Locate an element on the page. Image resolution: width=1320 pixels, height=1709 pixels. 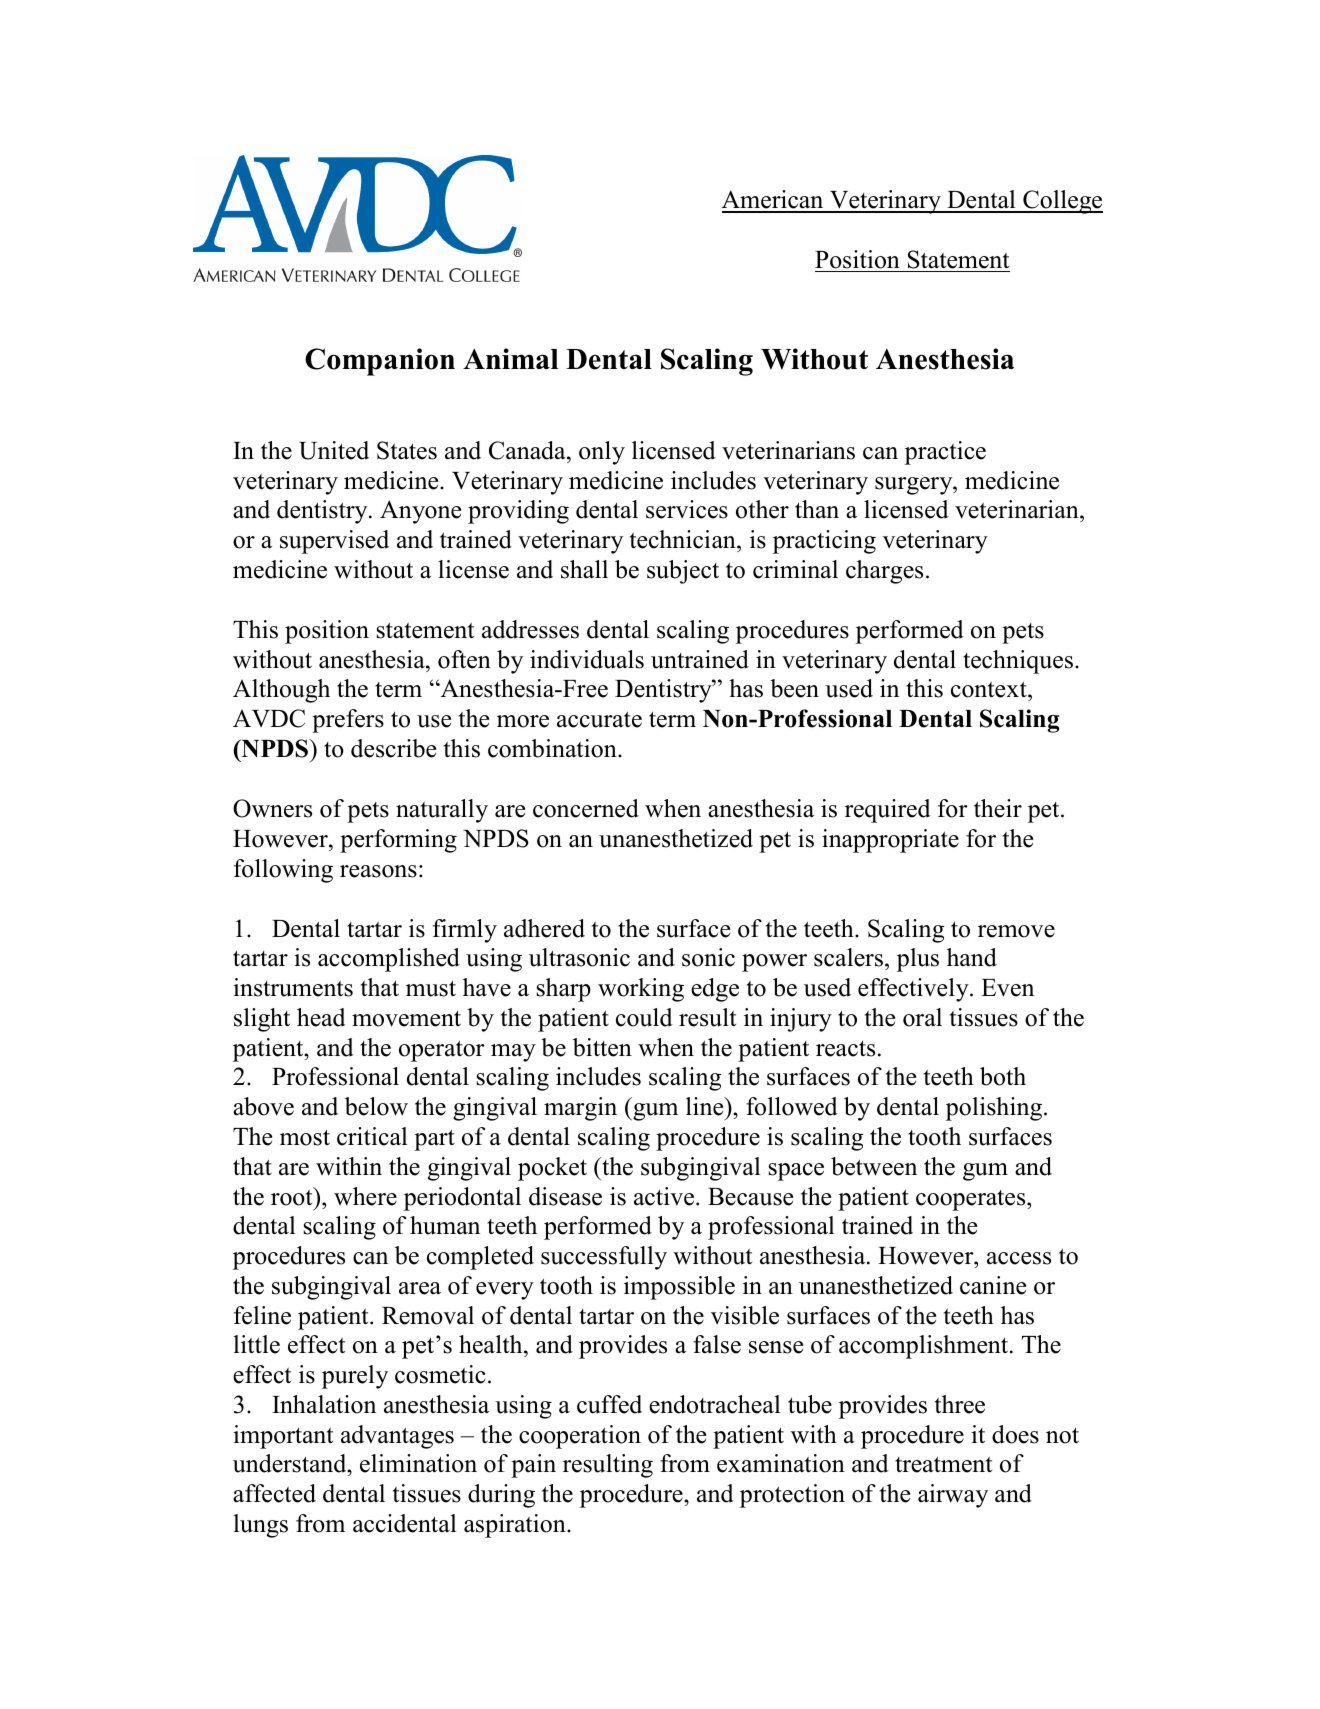
cooperates is located at coordinates (972, 1200).
